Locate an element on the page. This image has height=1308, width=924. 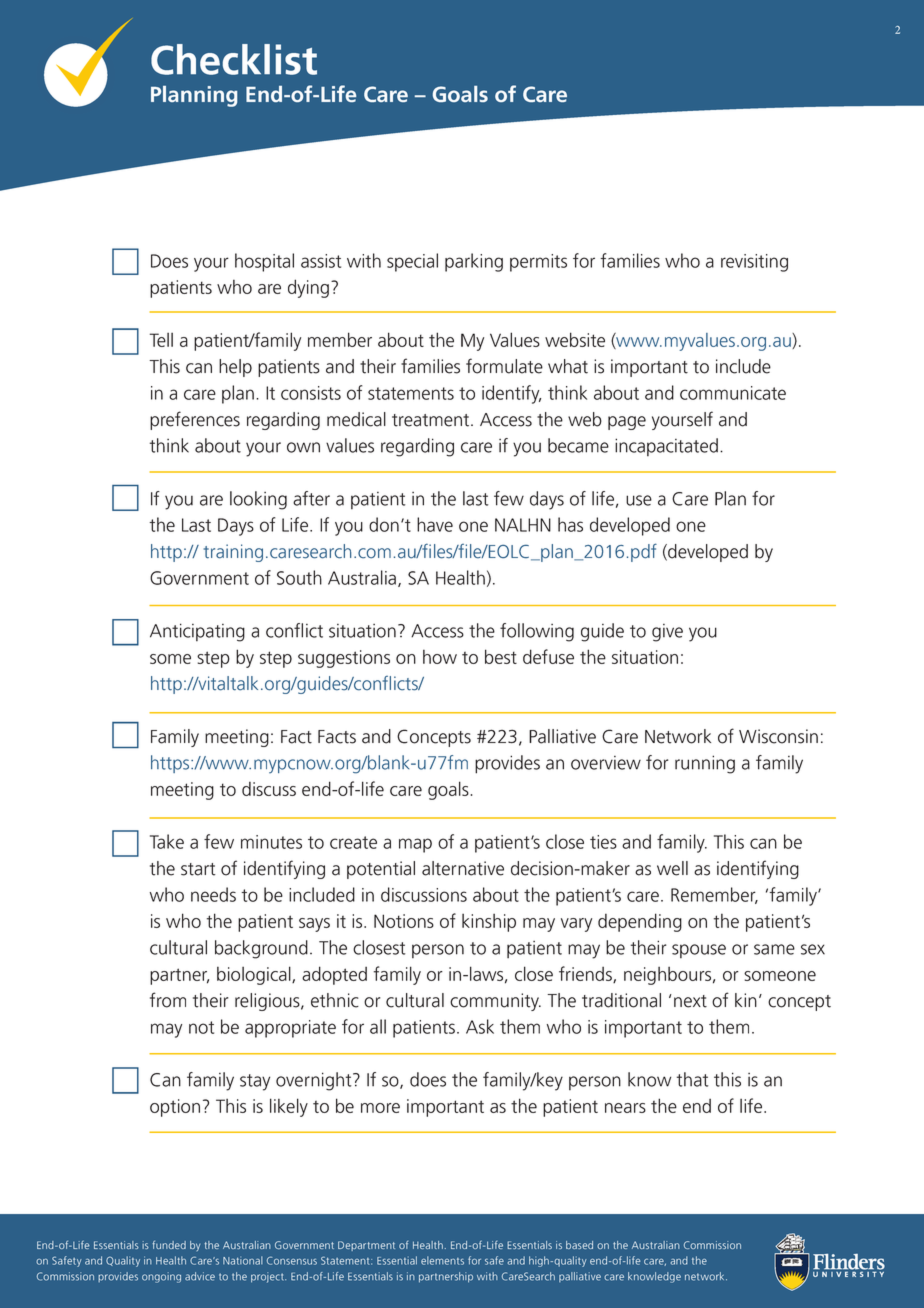
based is located at coordinates (579, 1245).
